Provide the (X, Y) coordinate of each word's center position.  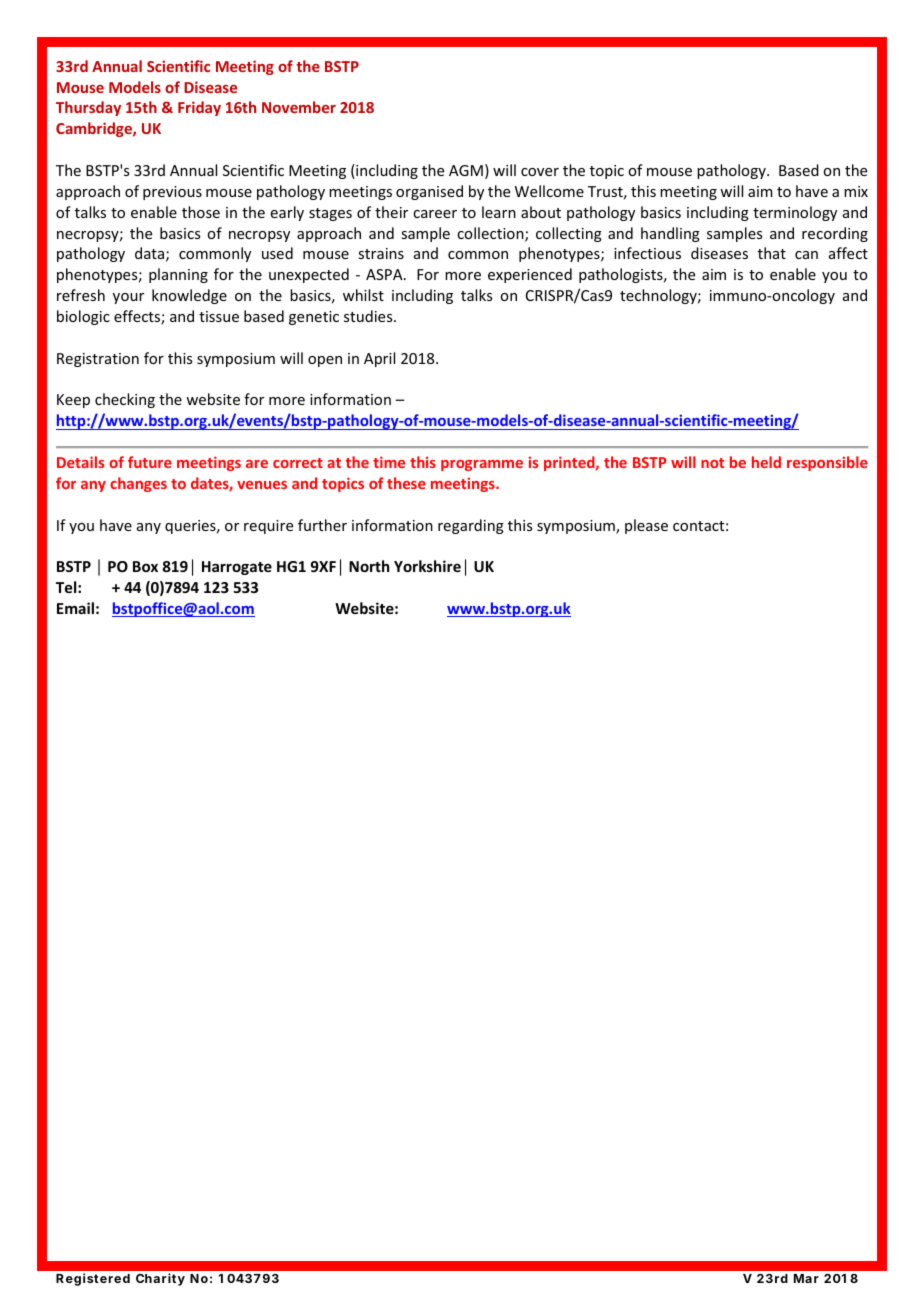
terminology (795, 213)
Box (145, 566)
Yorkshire (427, 566)
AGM (466, 170)
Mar (806, 1278)
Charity (160, 1279)
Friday (199, 108)
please (646, 526)
